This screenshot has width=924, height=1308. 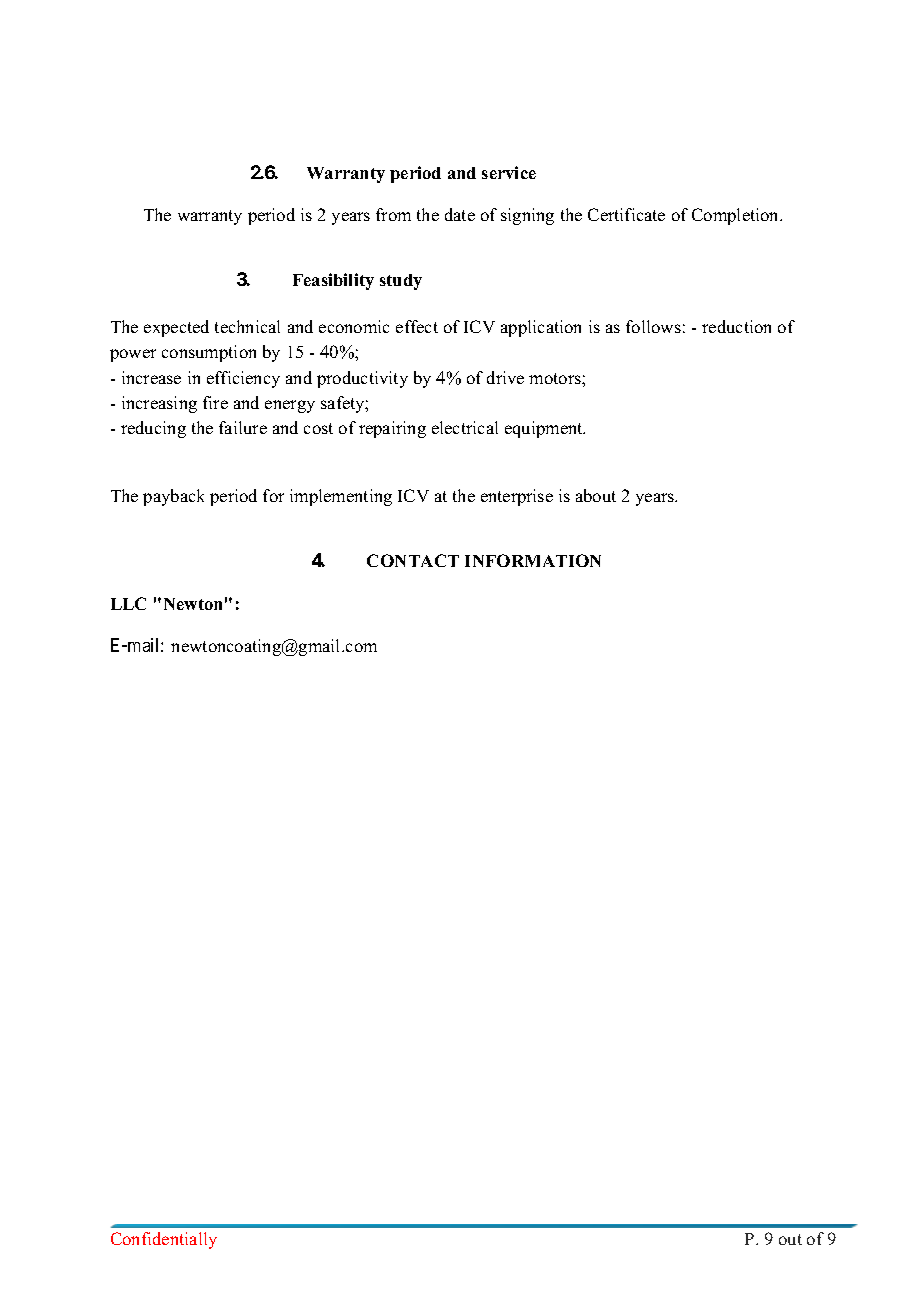 I want to click on date, so click(x=460, y=214).
